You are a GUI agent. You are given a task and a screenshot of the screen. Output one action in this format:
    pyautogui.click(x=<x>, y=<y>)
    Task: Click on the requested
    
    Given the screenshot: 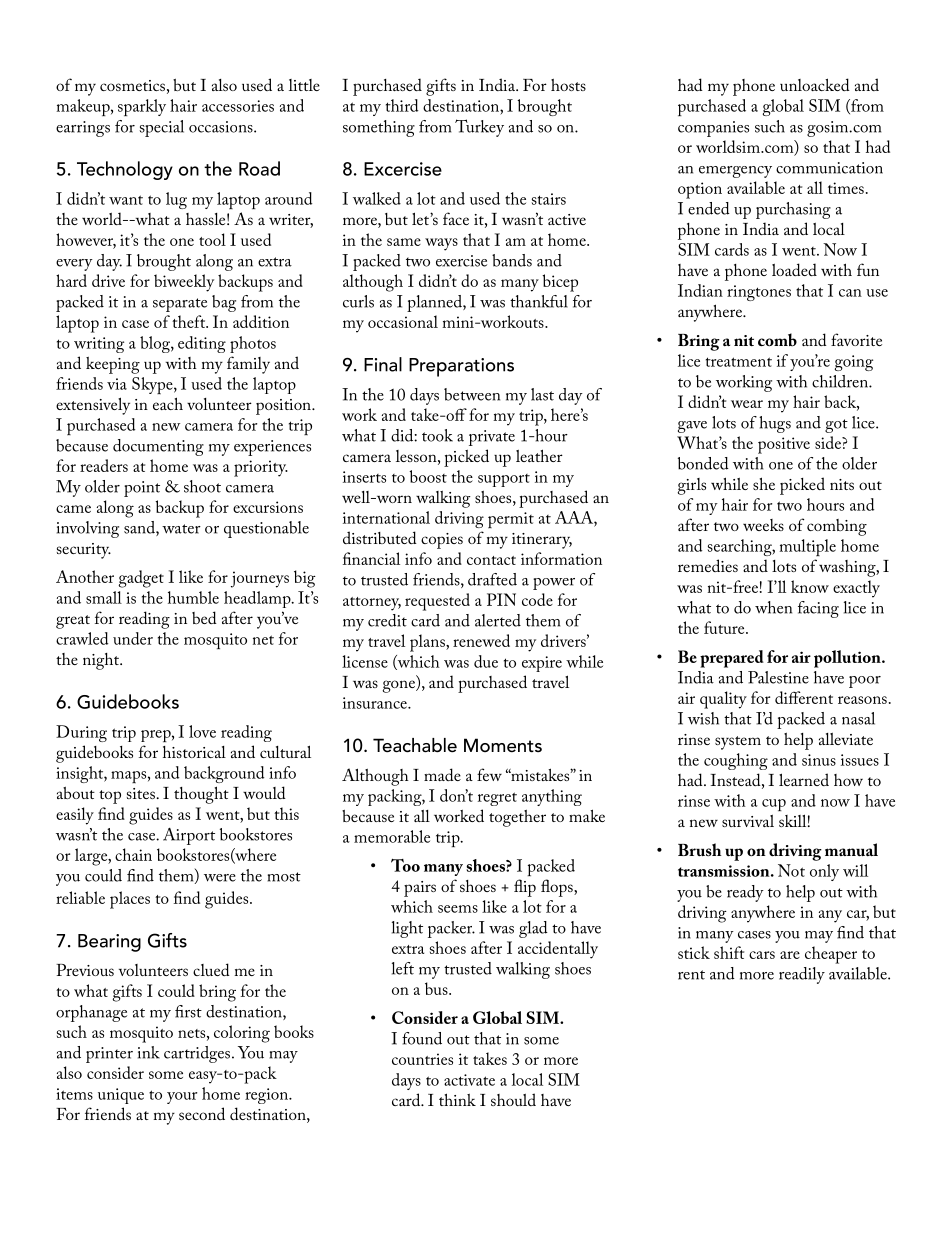 What is the action you would take?
    pyautogui.click(x=437, y=602)
